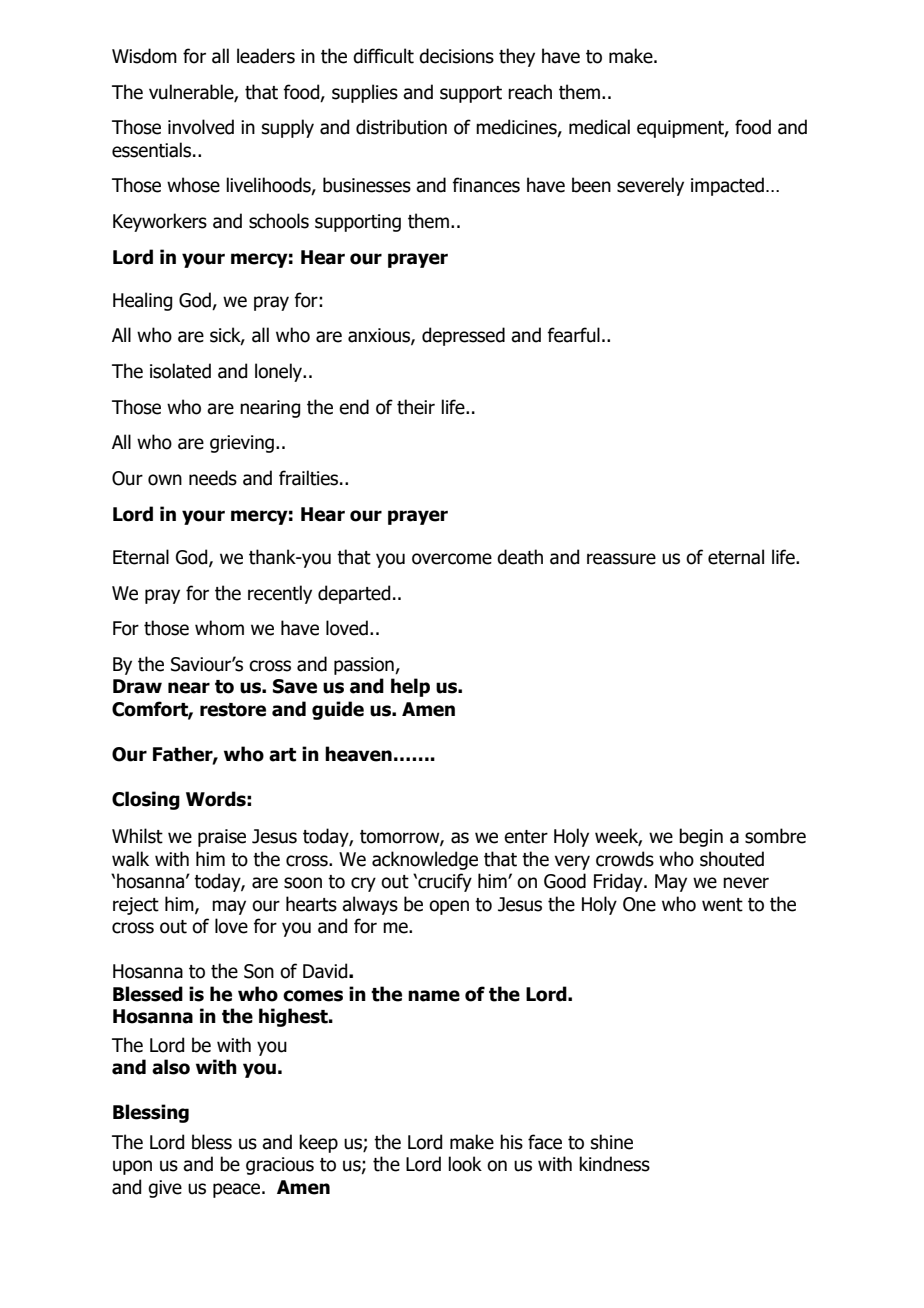 This screenshot has width=924, height=1308. Describe the element at coordinates (463, 336) in the screenshot. I see `depressed` at that location.
